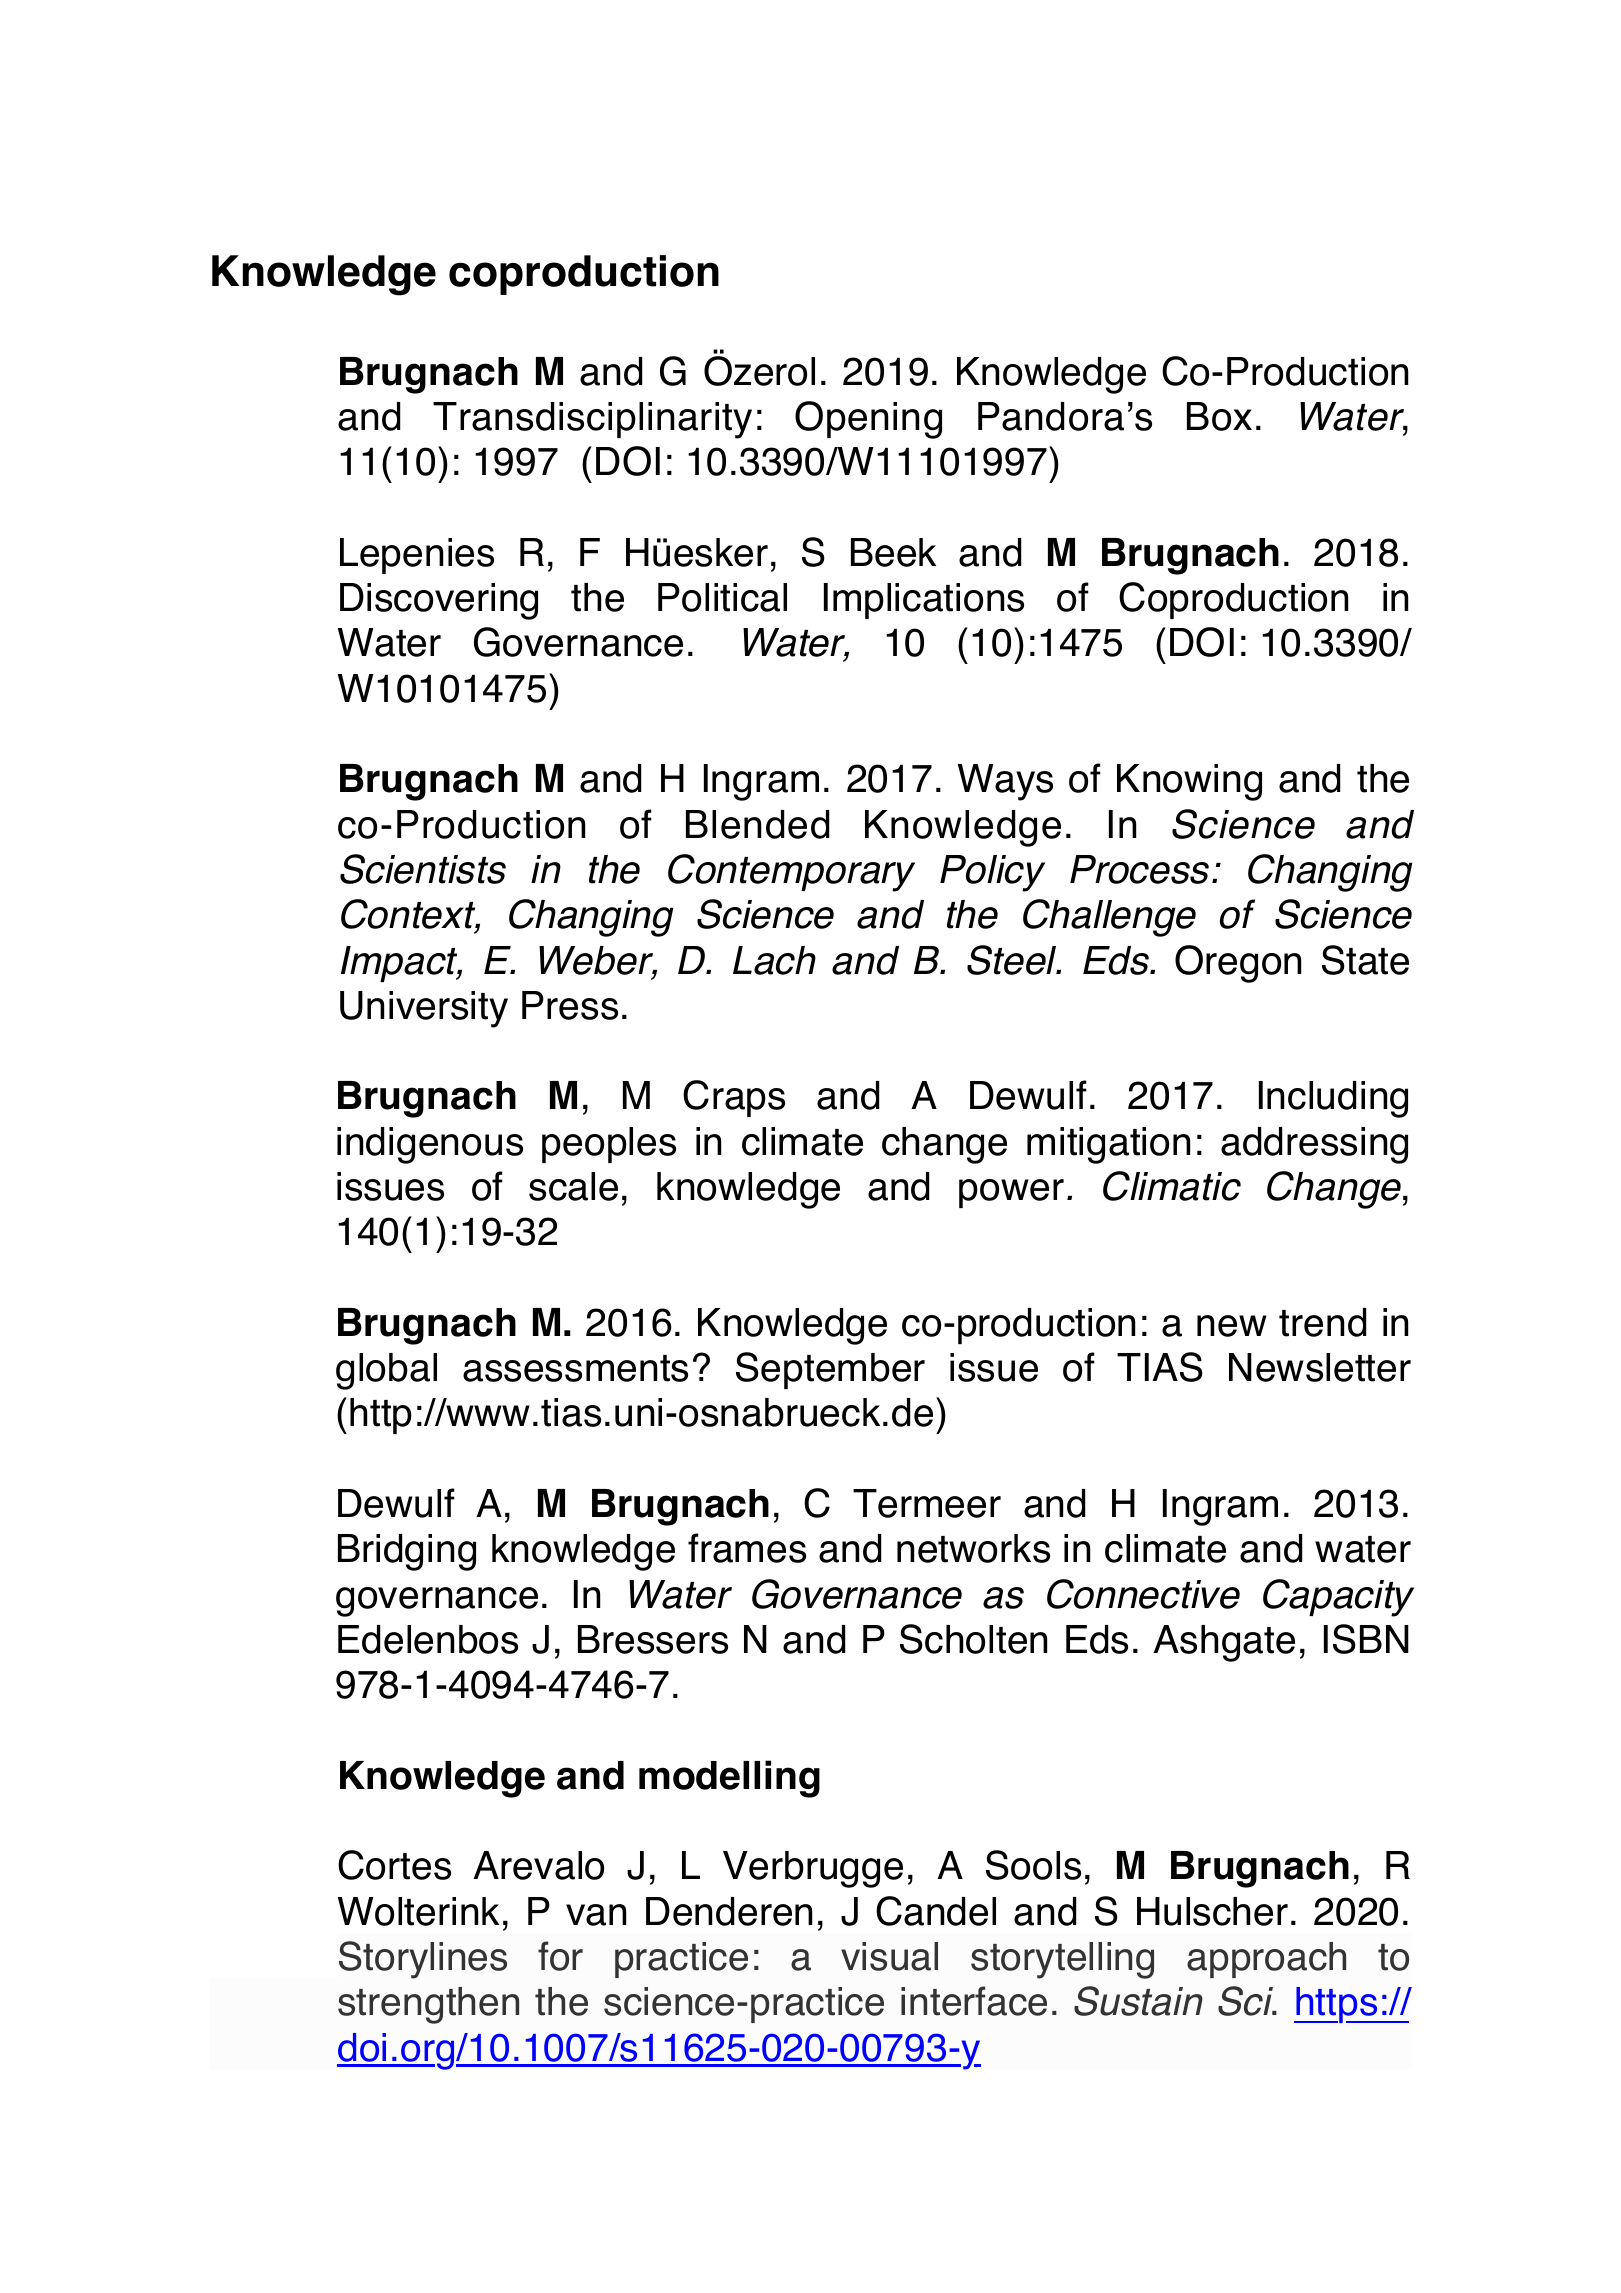  I want to click on Newsletter, so click(1320, 1367).
